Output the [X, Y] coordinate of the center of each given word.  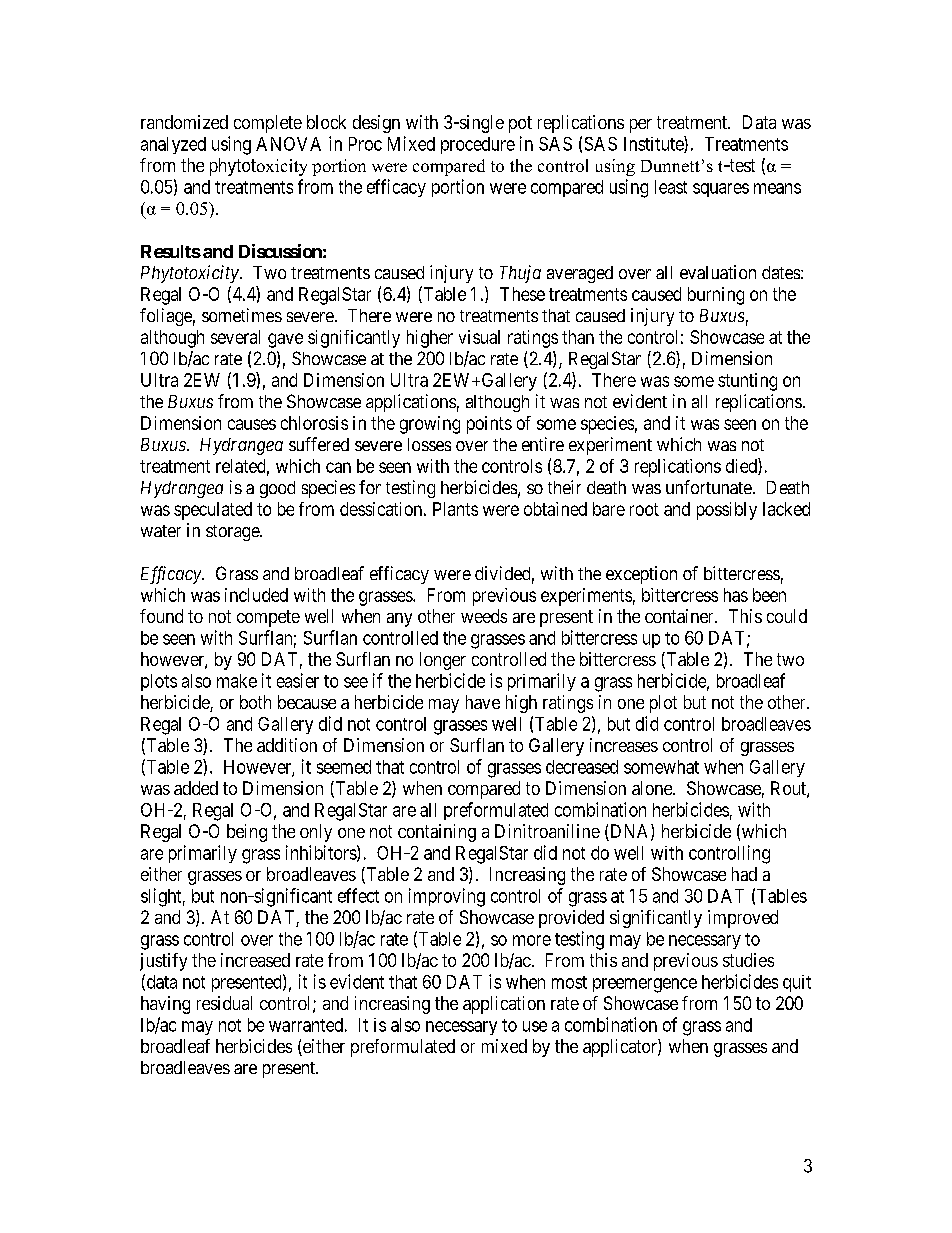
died [742, 466]
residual [224, 1003]
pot [520, 124]
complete [268, 124]
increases [624, 745]
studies [748, 960]
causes [252, 424]
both [255, 702]
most [569, 982]
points [489, 425]
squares [721, 190]
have [483, 702]
